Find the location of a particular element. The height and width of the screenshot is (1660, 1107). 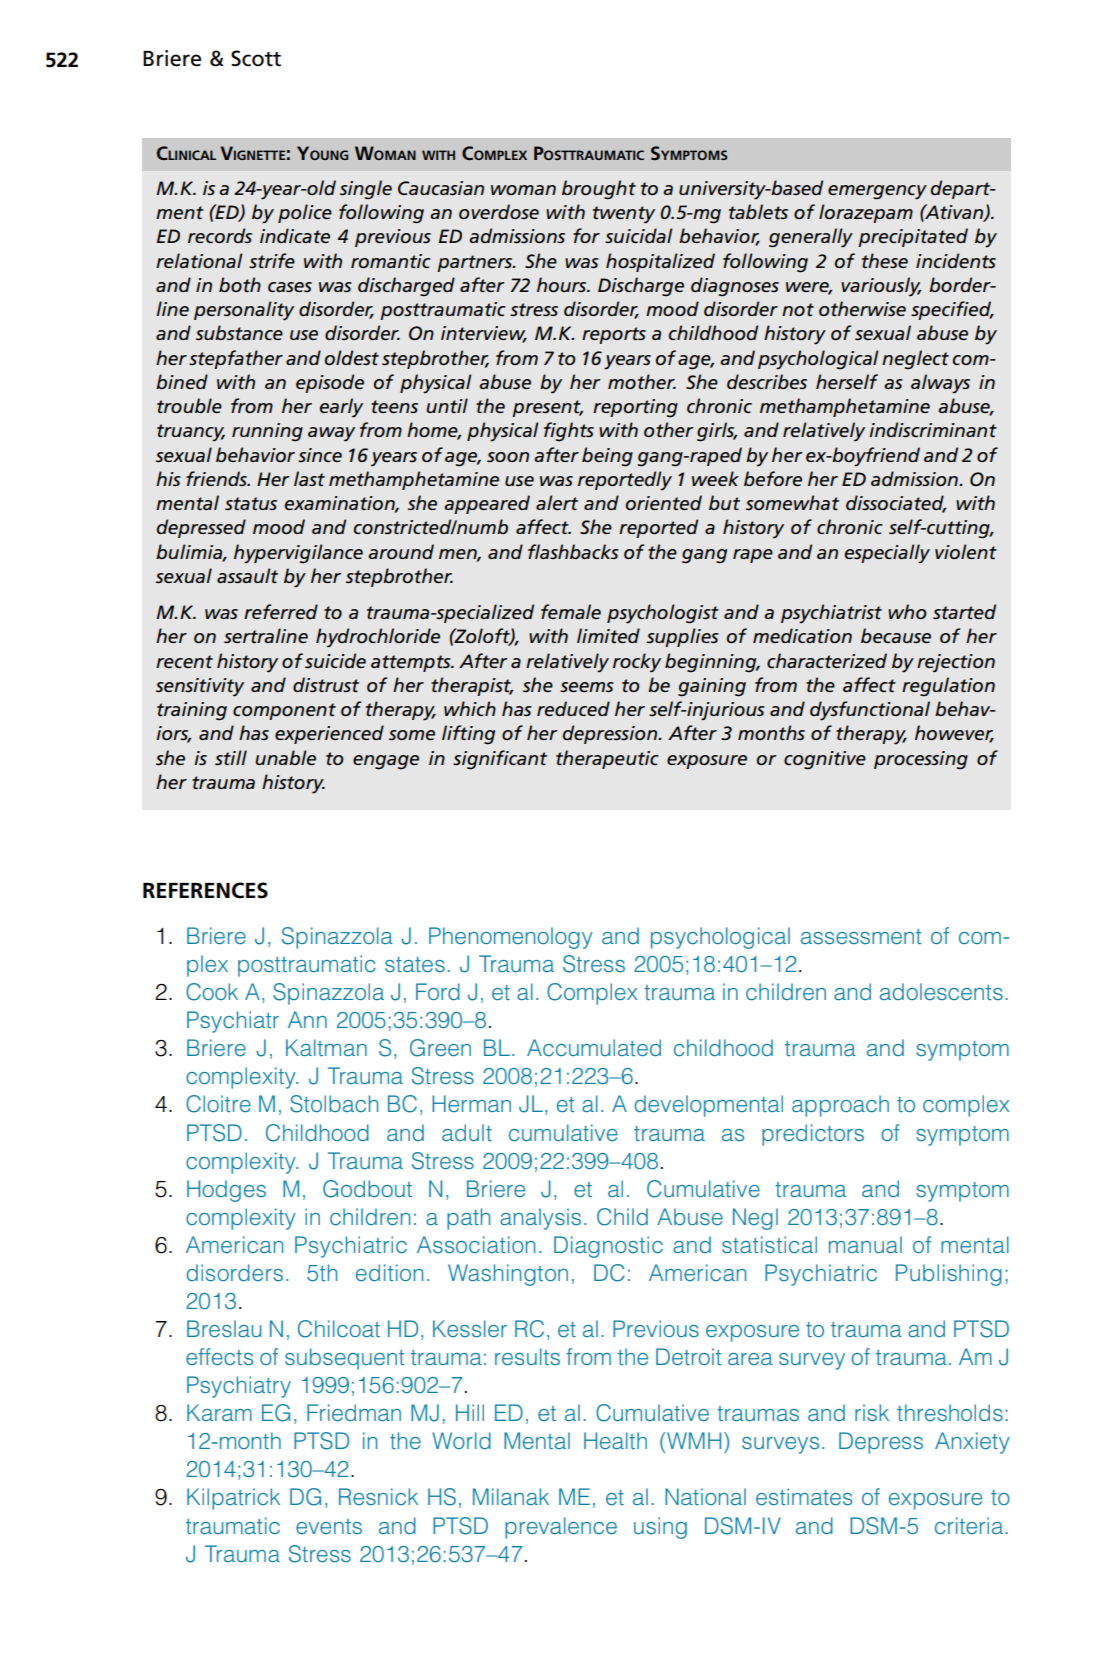

especially is located at coordinates (887, 554).
